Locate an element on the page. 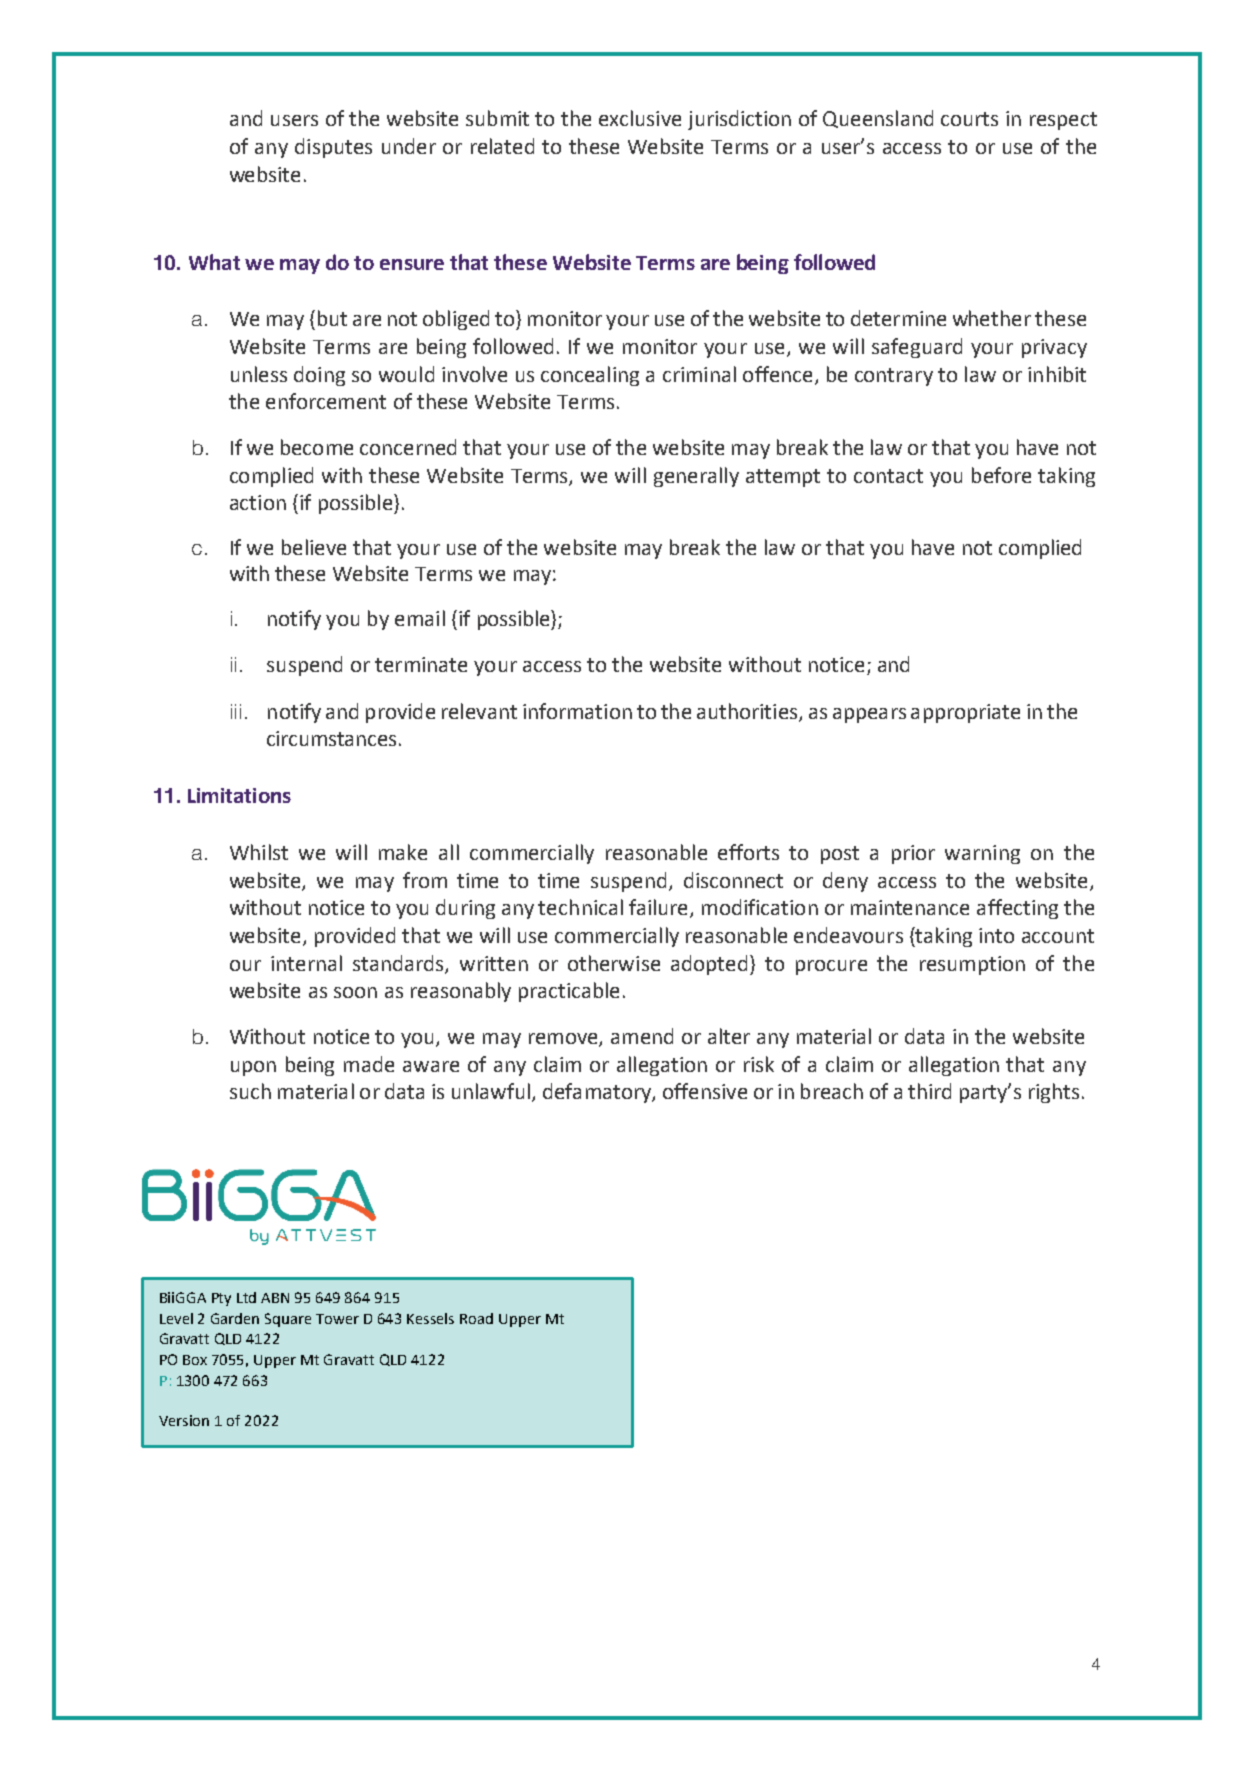 The image size is (1250, 1768). before is located at coordinates (1001, 475).
